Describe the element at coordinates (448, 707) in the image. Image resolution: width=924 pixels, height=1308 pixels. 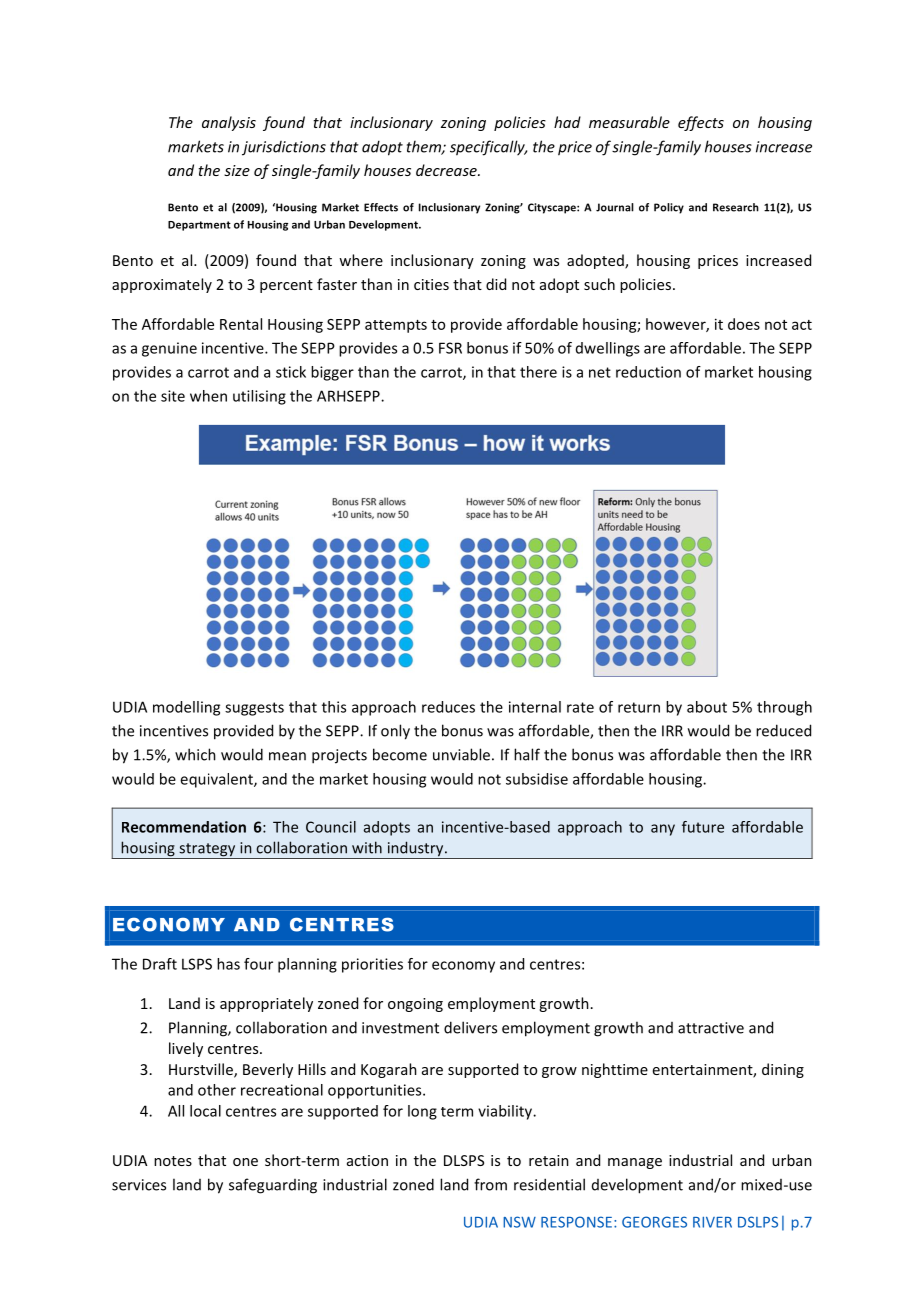
I see `reduces` at that location.
